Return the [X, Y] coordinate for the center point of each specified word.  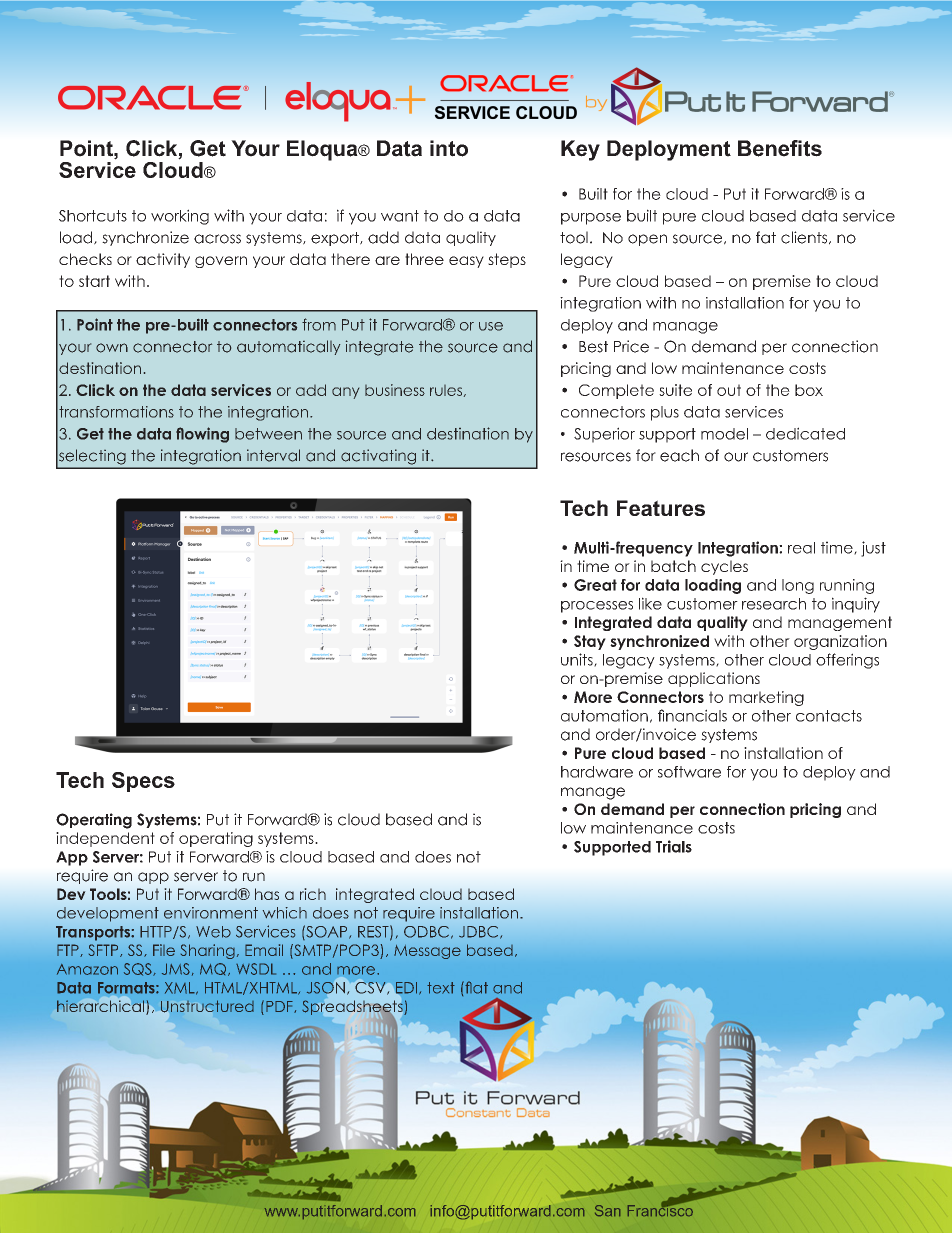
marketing [766, 698]
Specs [143, 782]
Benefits [780, 148]
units [578, 660]
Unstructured [207, 1006]
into [449, 148]
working [180, 217]
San [607, 1210]
